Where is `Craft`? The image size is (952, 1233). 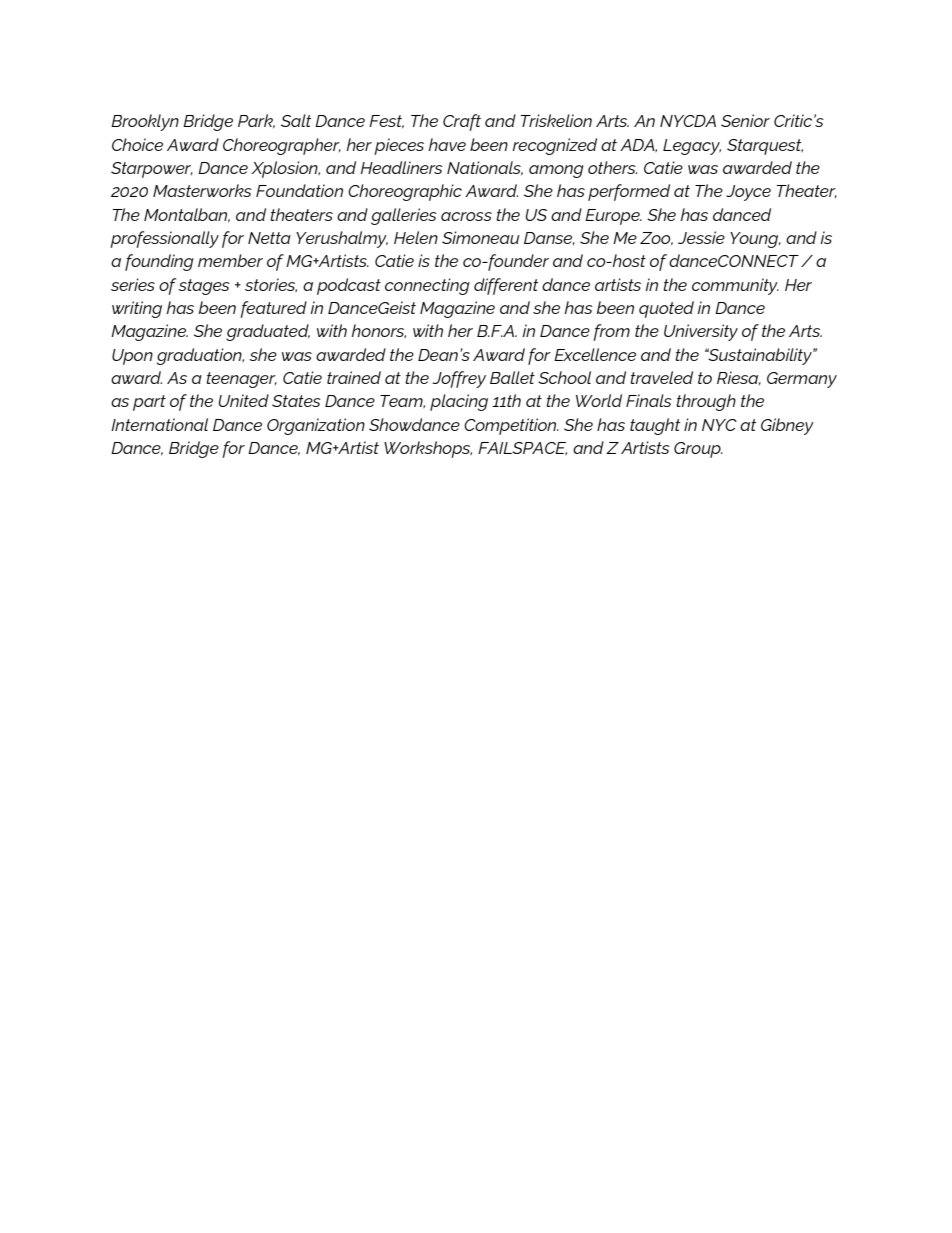
Craft is located at coordinates (462, 122).
